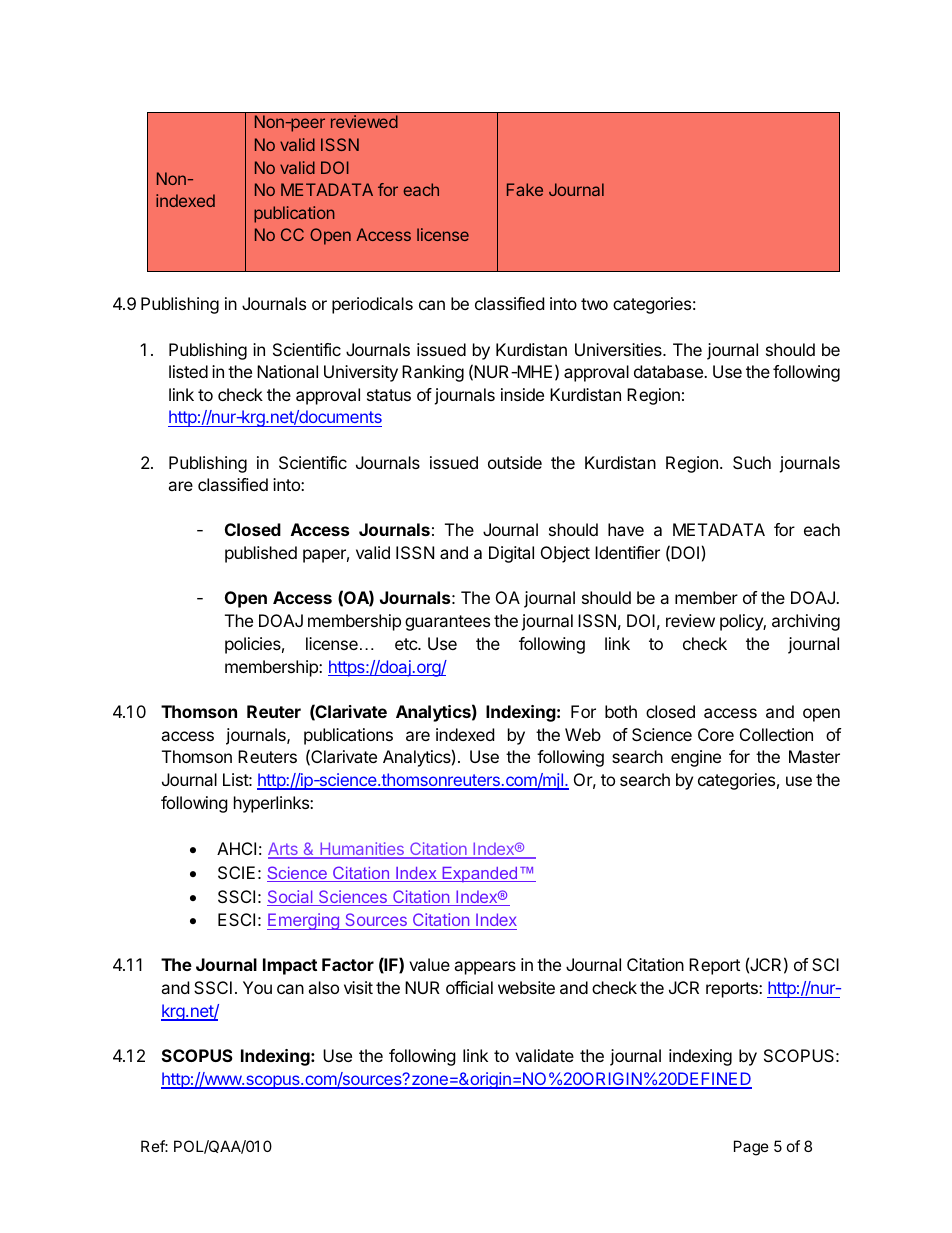 This page has height=1233, width=952. I want to click on Fake, so click(525, 189).
